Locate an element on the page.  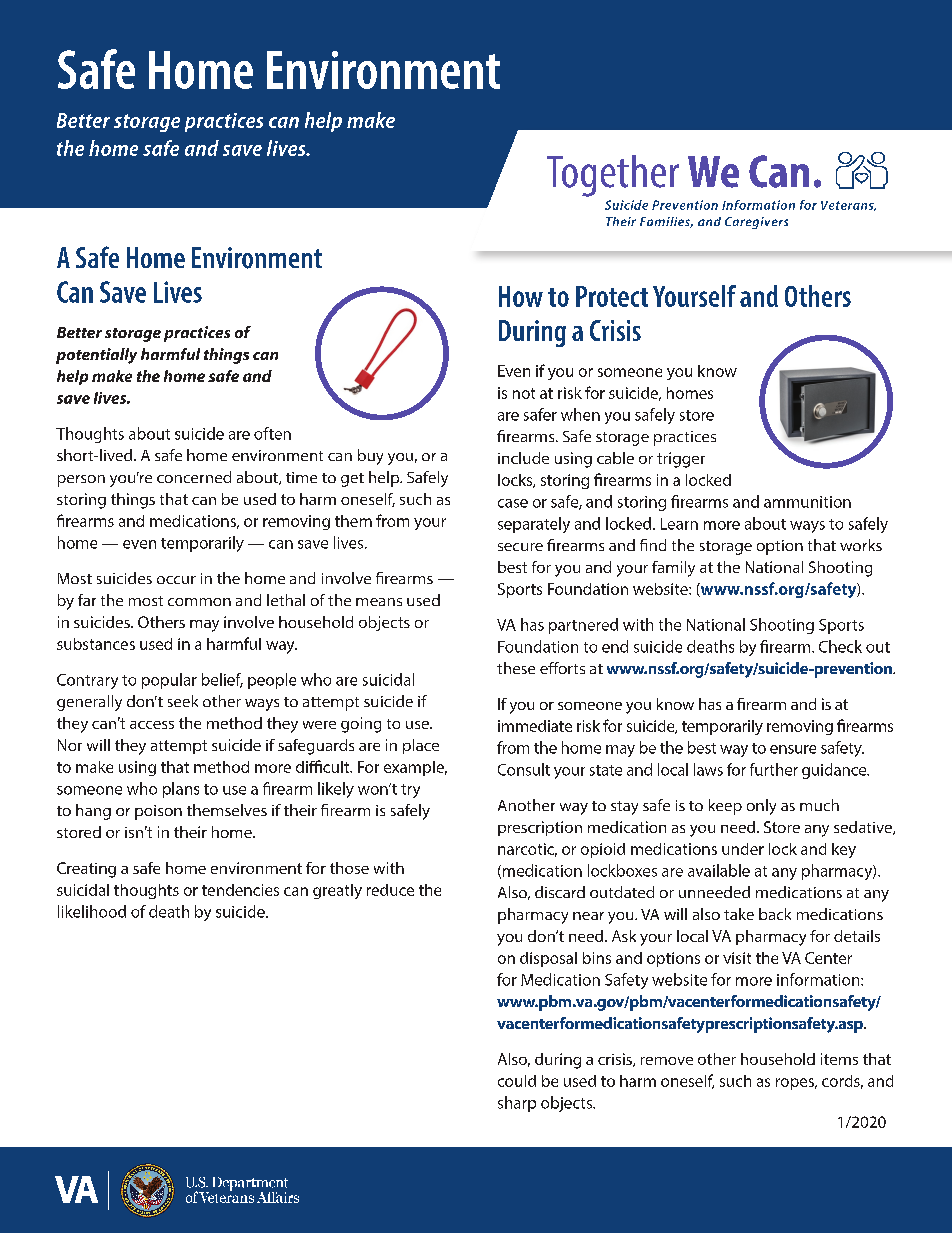
these is located at coordinates (516, 668).
